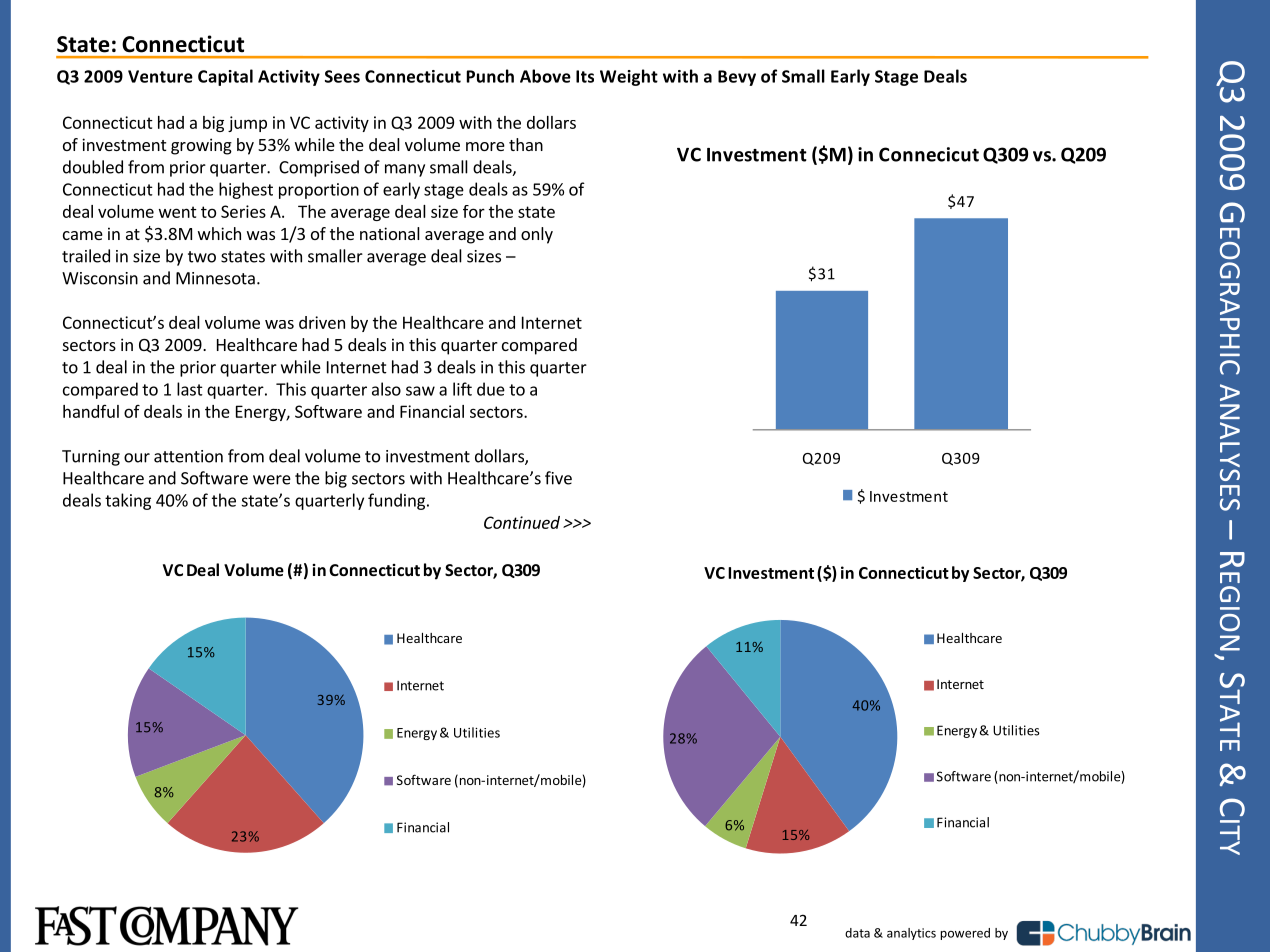  I want to click on due, so click(491, 389).
